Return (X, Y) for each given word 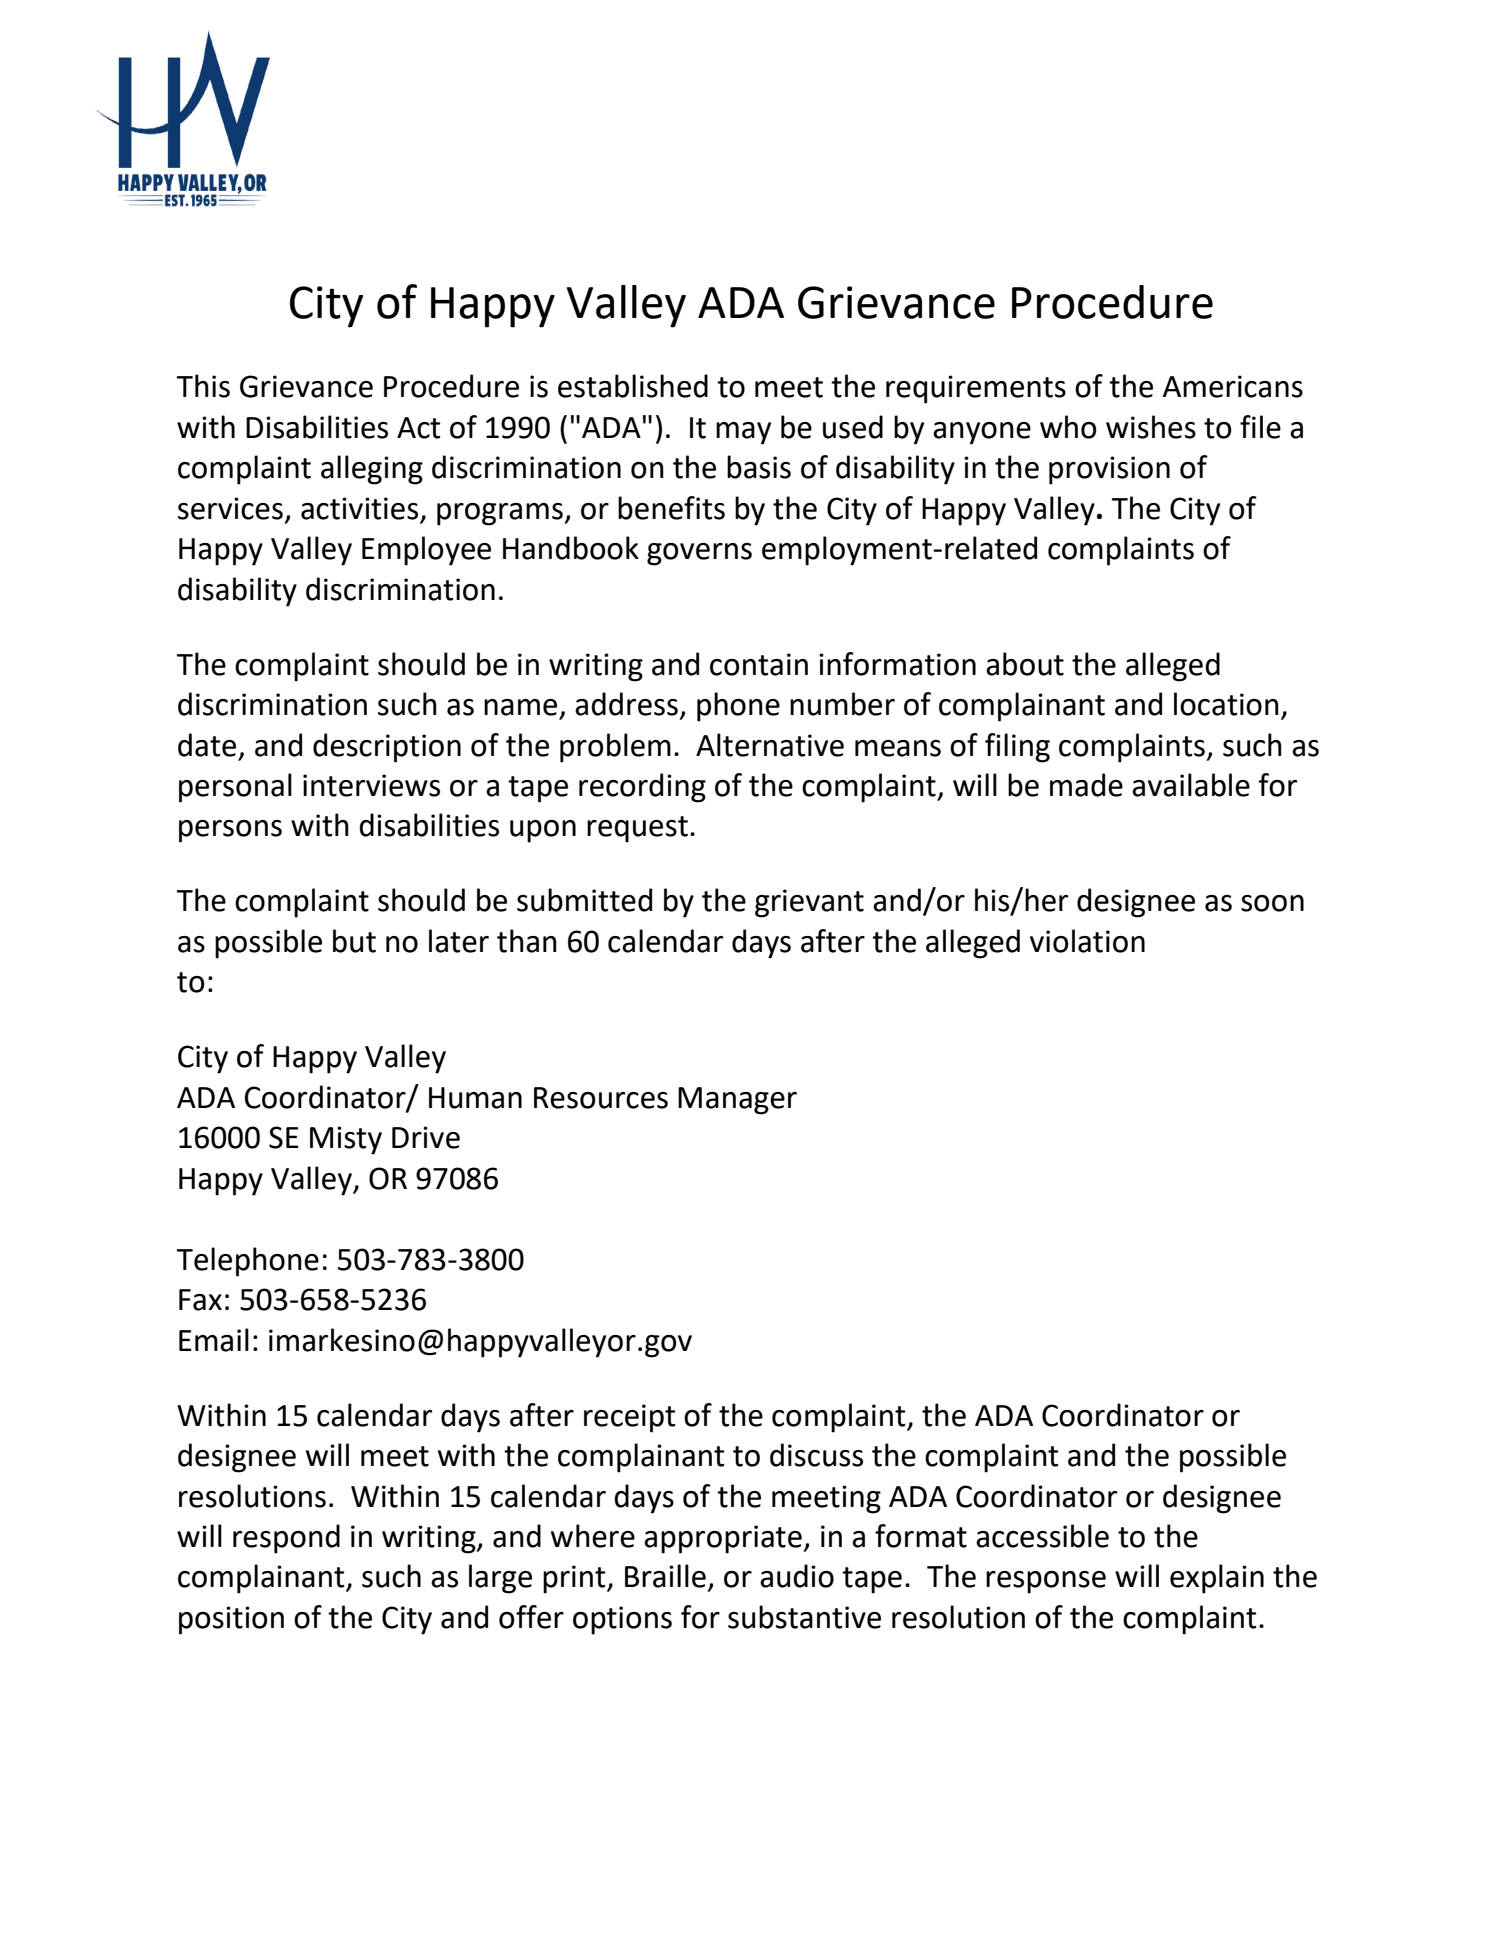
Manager (737, 1101)
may (743, 433)
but (354, 941)
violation (1087, 941)
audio (797, 1576)
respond (286, 1539)
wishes (1151, 427)
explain (1217, 1579)
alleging (372, 470)
